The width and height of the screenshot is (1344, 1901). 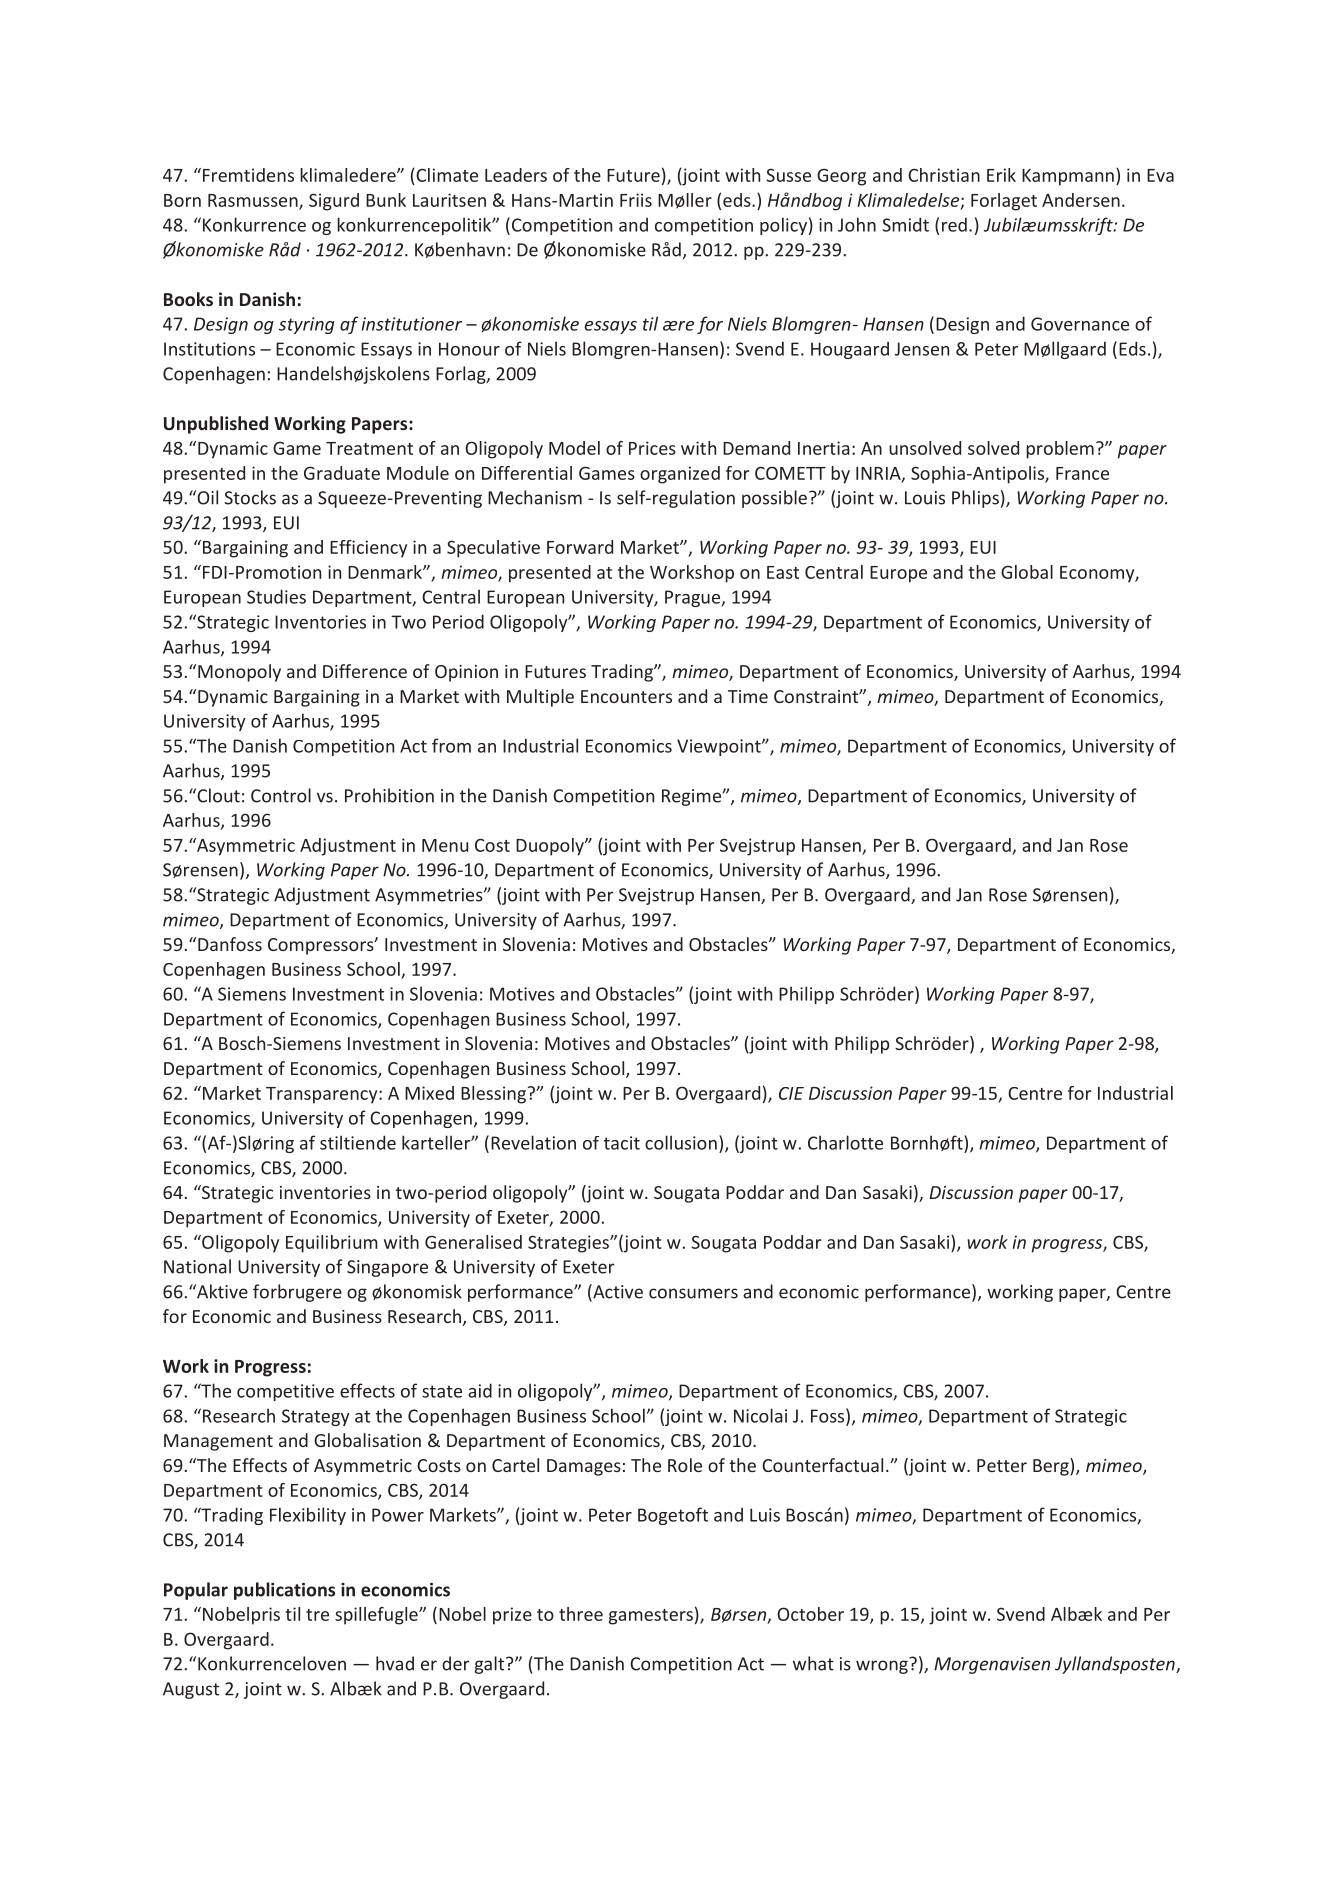 I want to click on Sigurd, so click(x=334, y=202).
